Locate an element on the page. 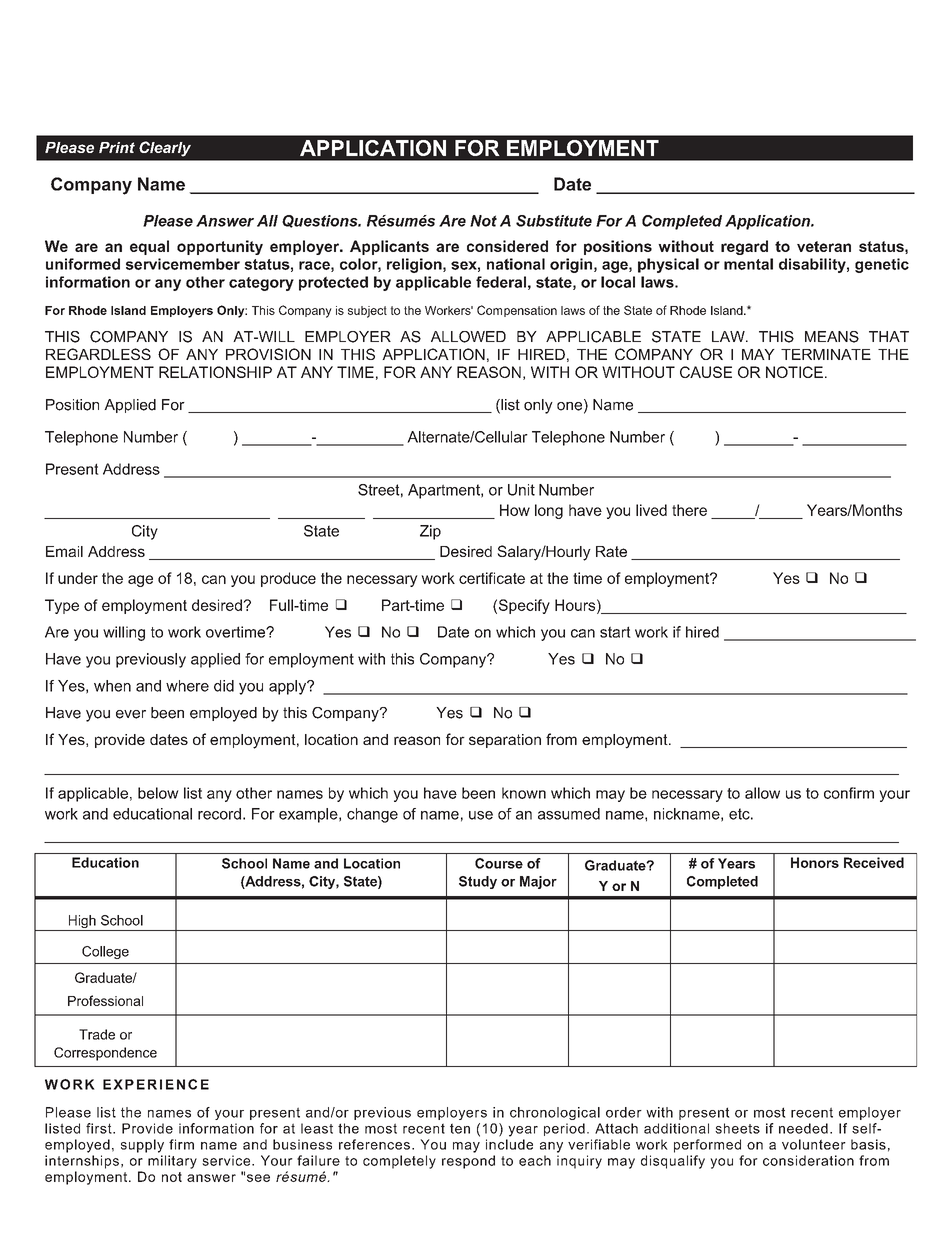 The width and height of the document is (952, 1233). Honors is located at coordinates (815, 862).
